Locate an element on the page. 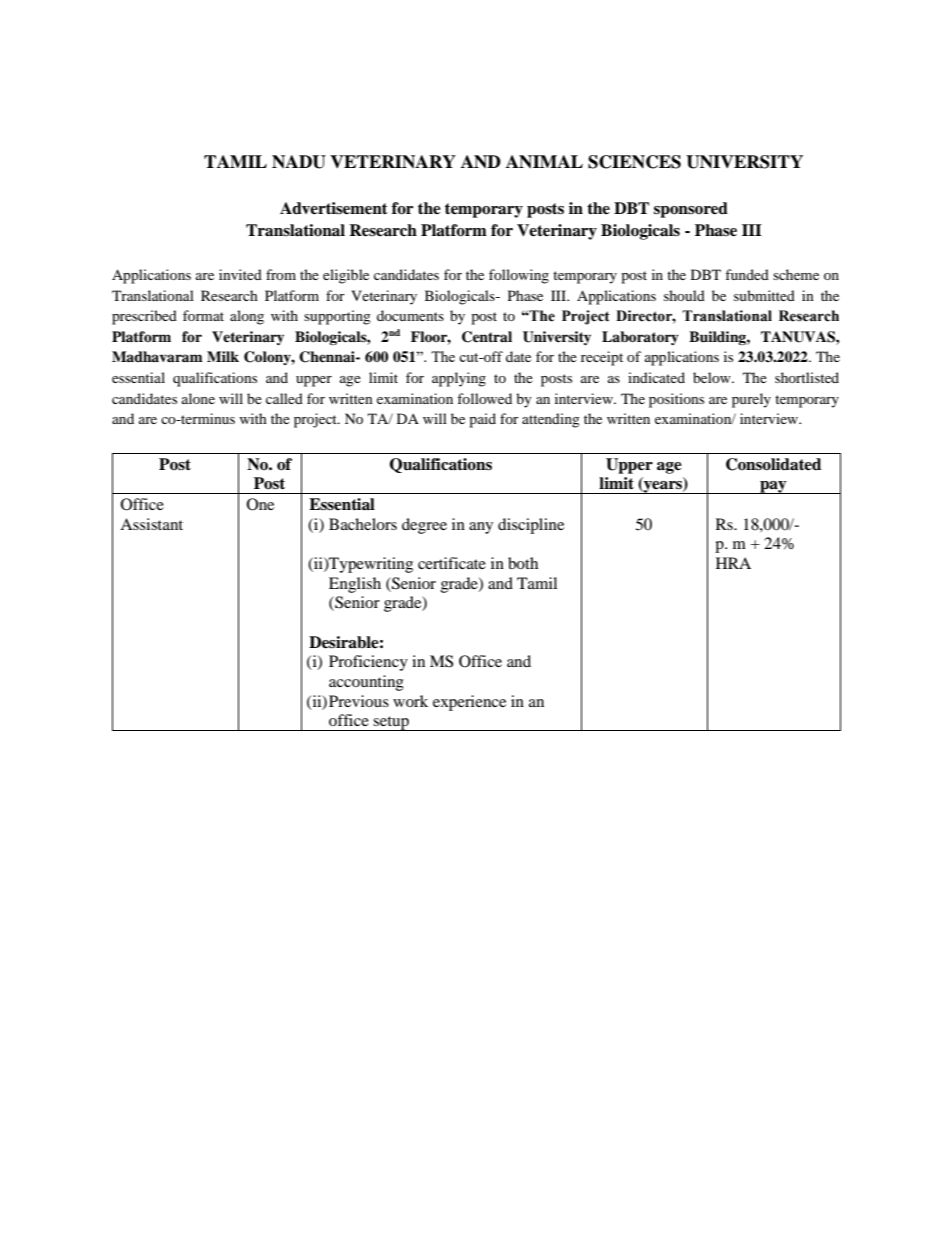  Milk is located at coordinates (223, 356).
